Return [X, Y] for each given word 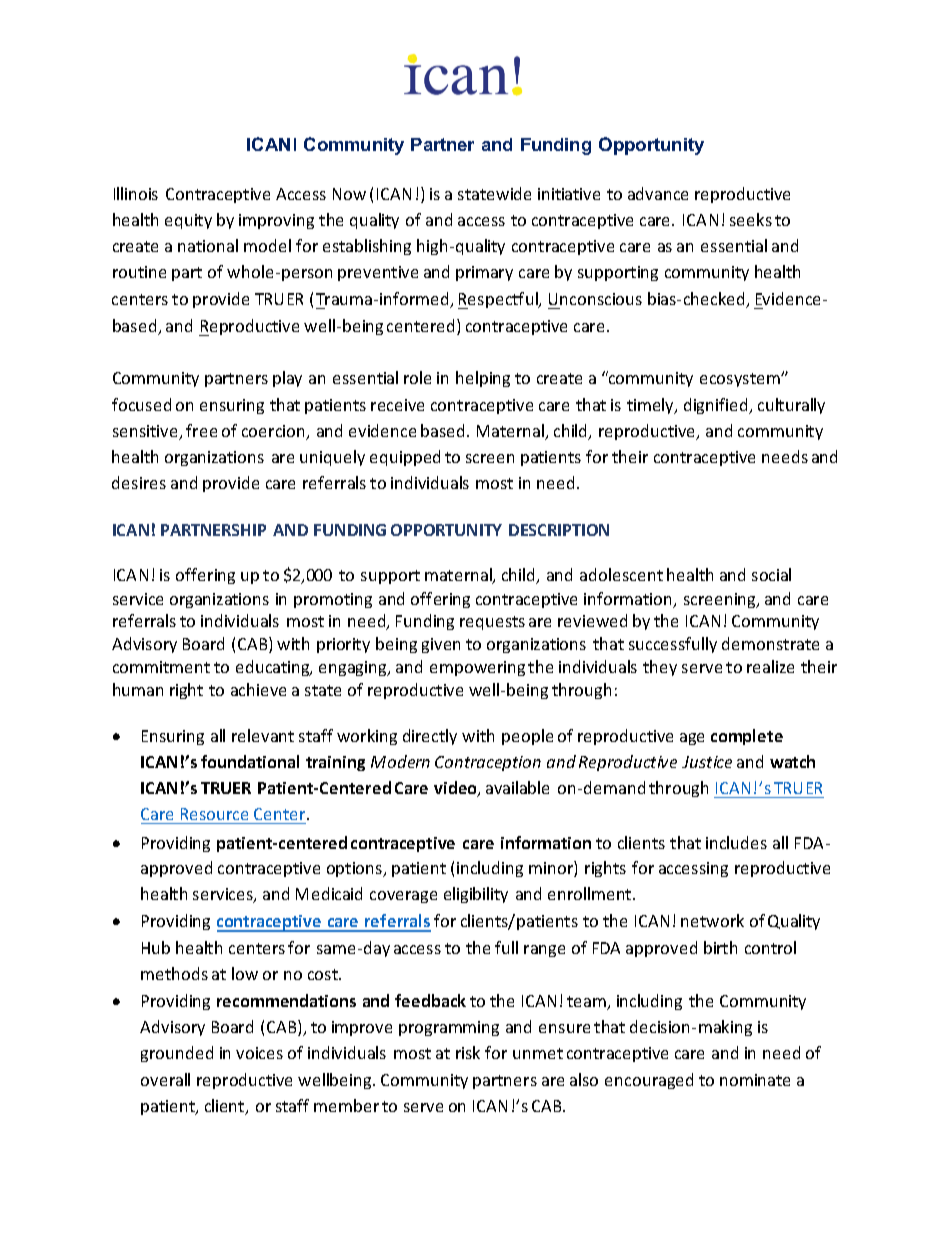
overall [165, 1079]
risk [468, 1052]
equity [188, 221]
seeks [751, 219]
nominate [755, 1080]
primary [484, 273]
